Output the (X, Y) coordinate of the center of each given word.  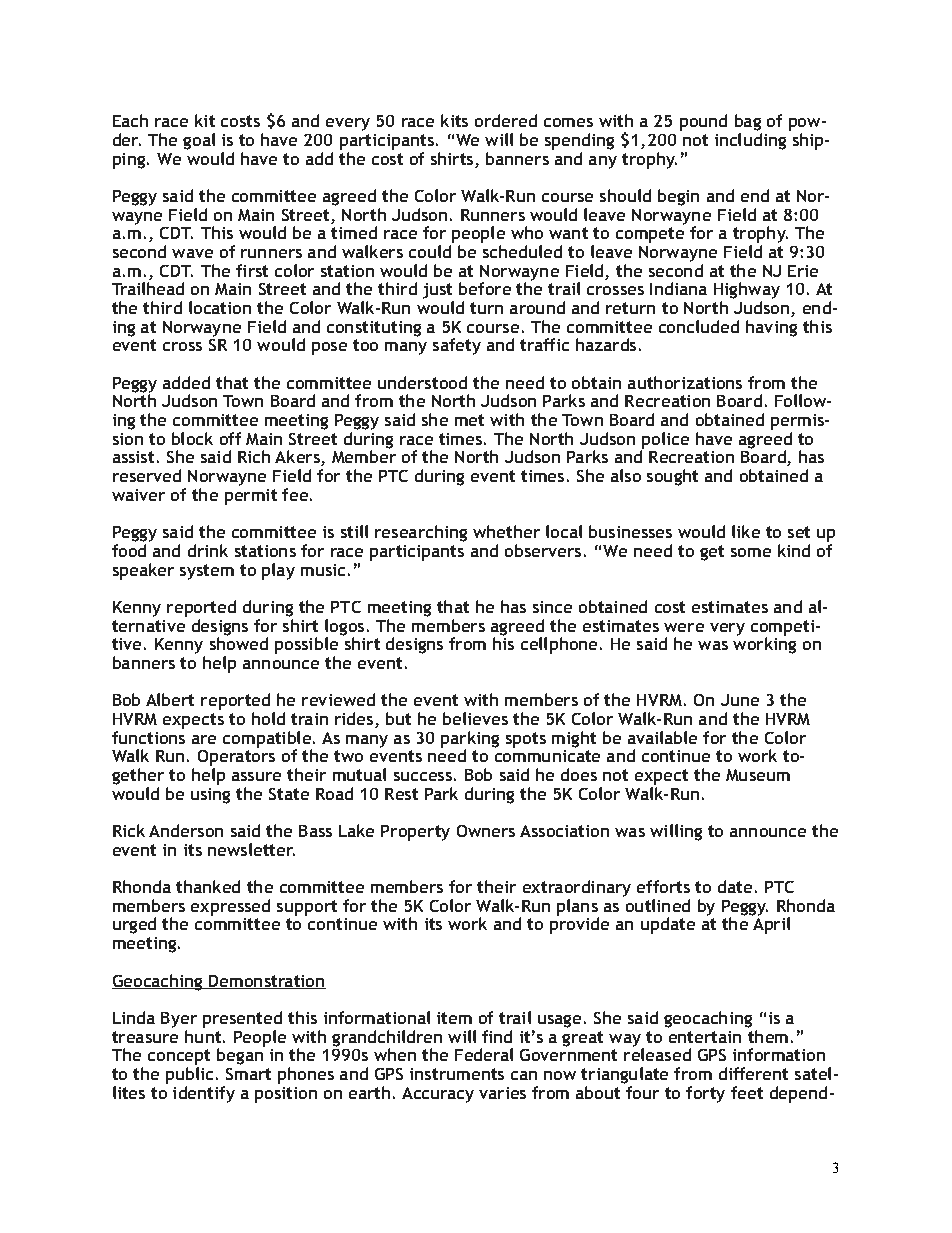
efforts (663, 886)
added (186, 382)
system (207, 572)
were (684, 627)
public (189, 1075)
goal (199, 141)
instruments (457, 1074)
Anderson (186, 830)
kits (454, 120)
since (552, 607)
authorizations (685, 382)
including (750, 141)
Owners (486, 831)
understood (422, 382)
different (753, 1073)
